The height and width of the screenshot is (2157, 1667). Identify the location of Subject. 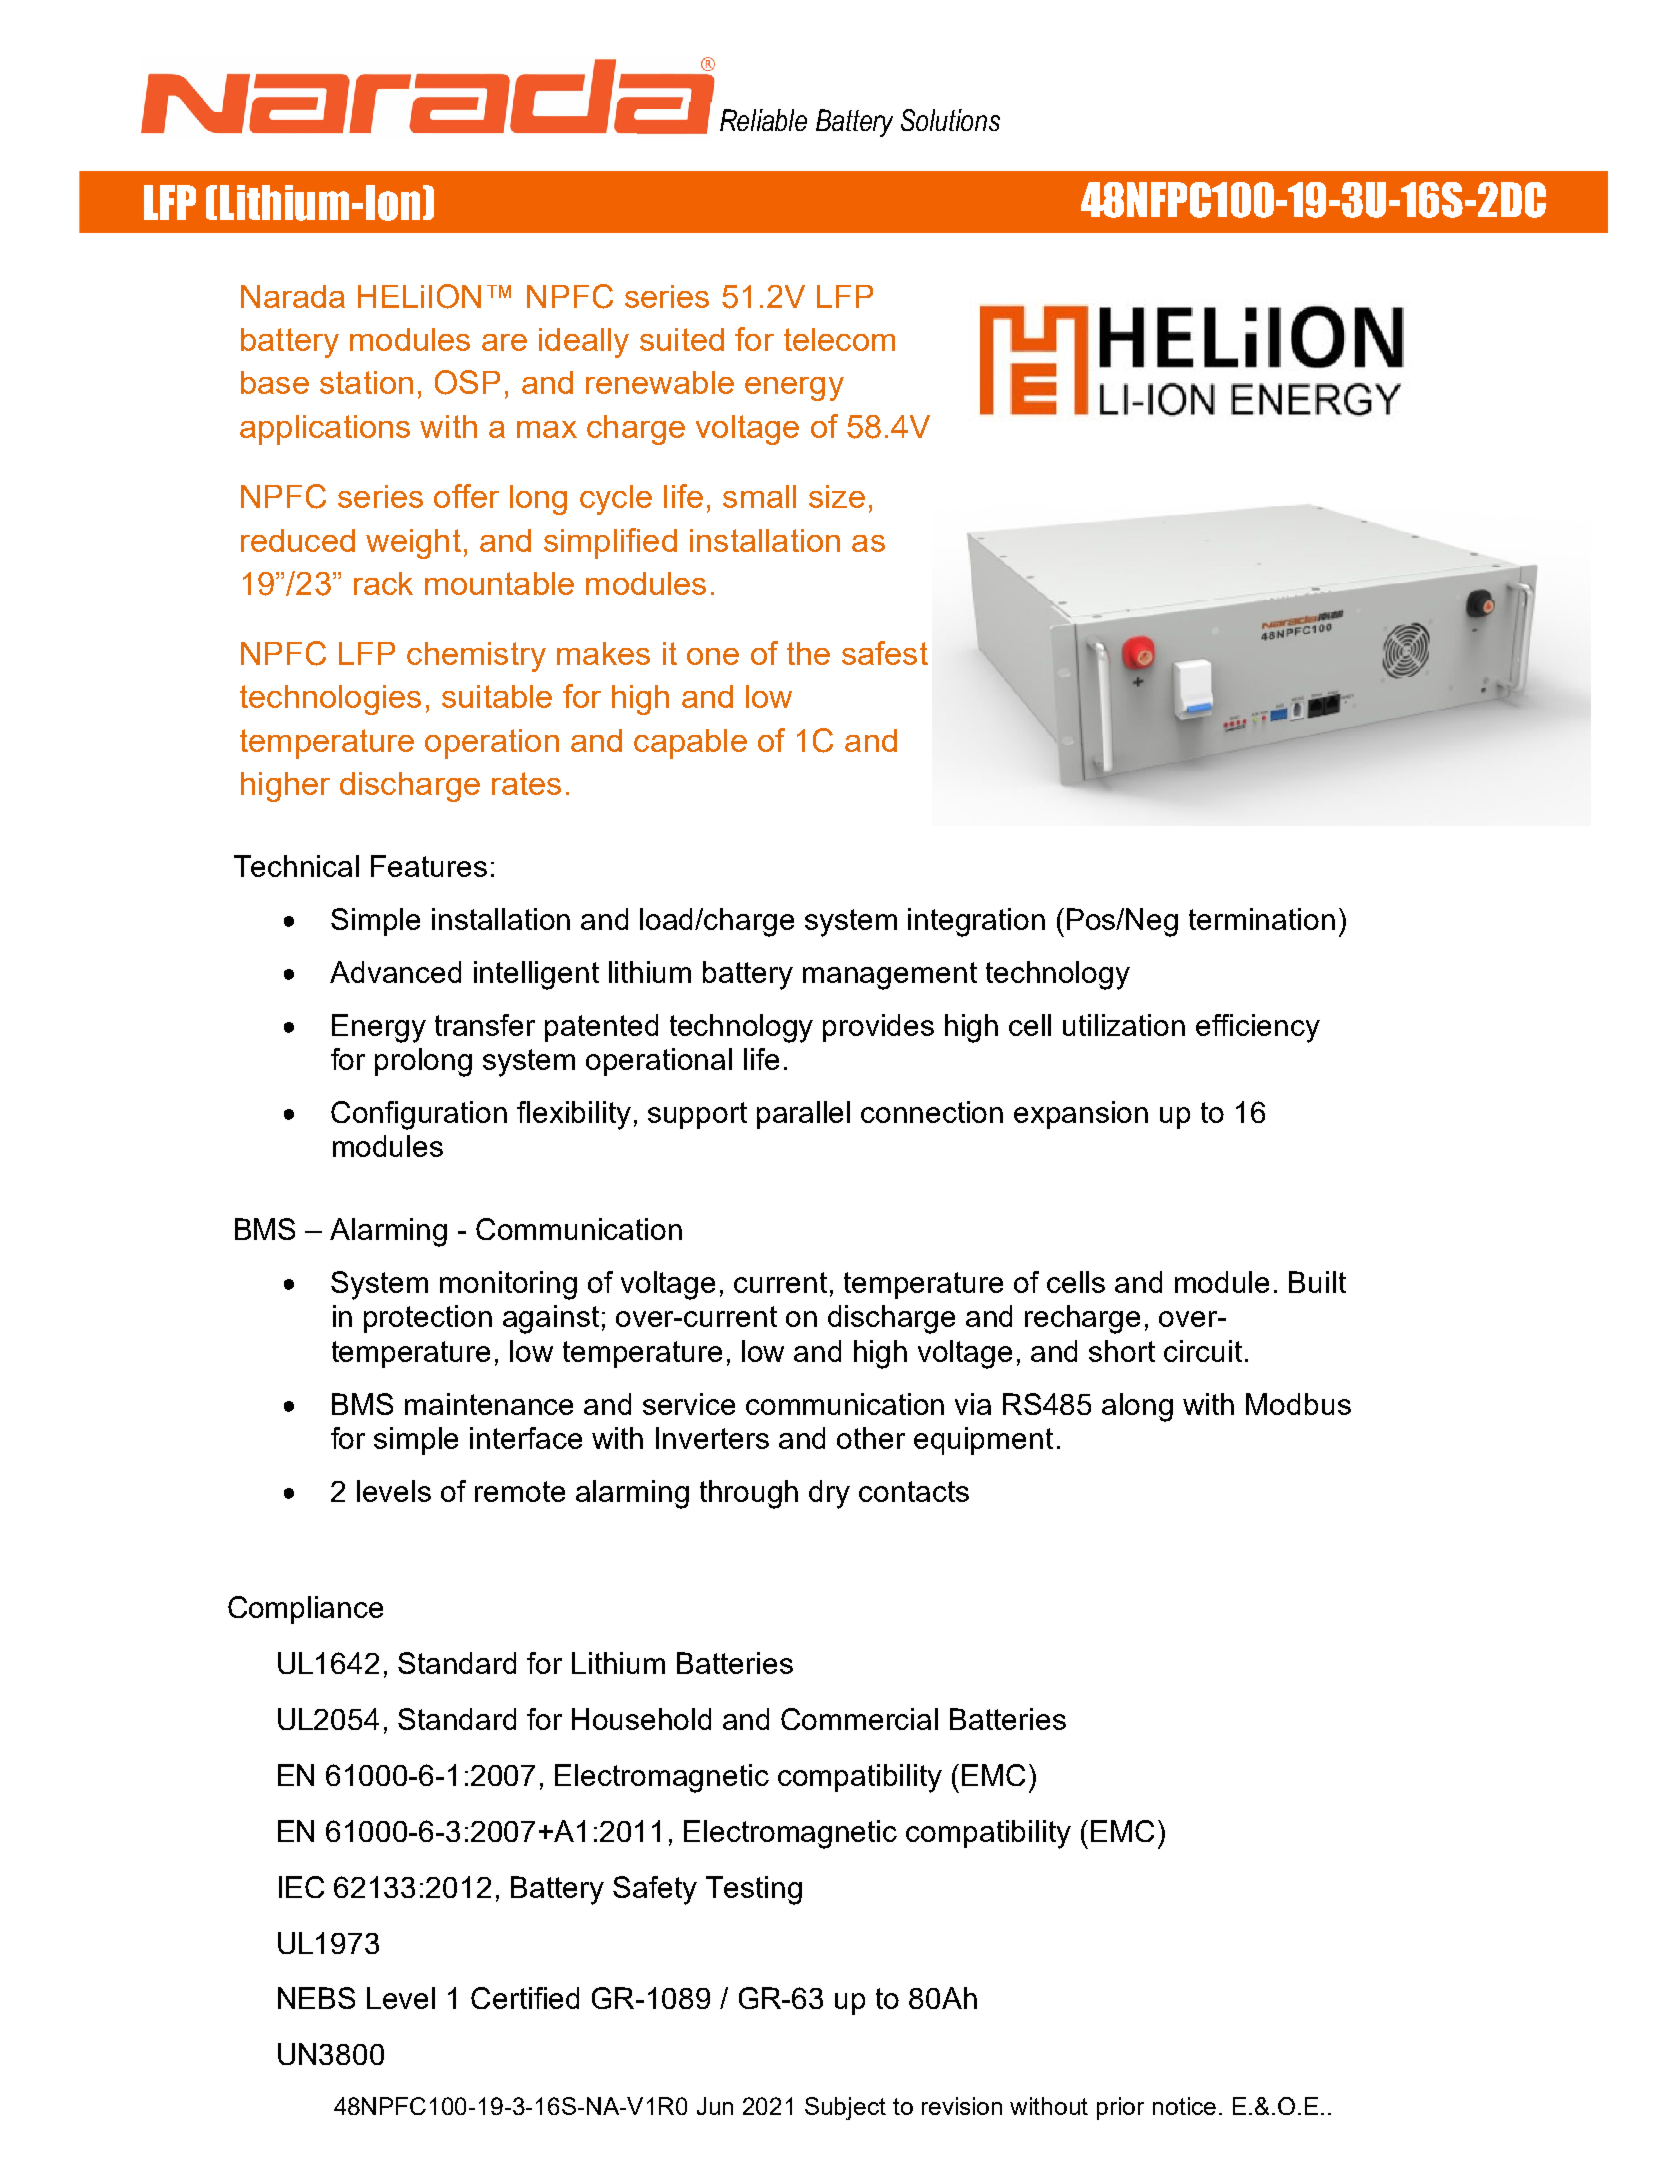
(845, 2108).
